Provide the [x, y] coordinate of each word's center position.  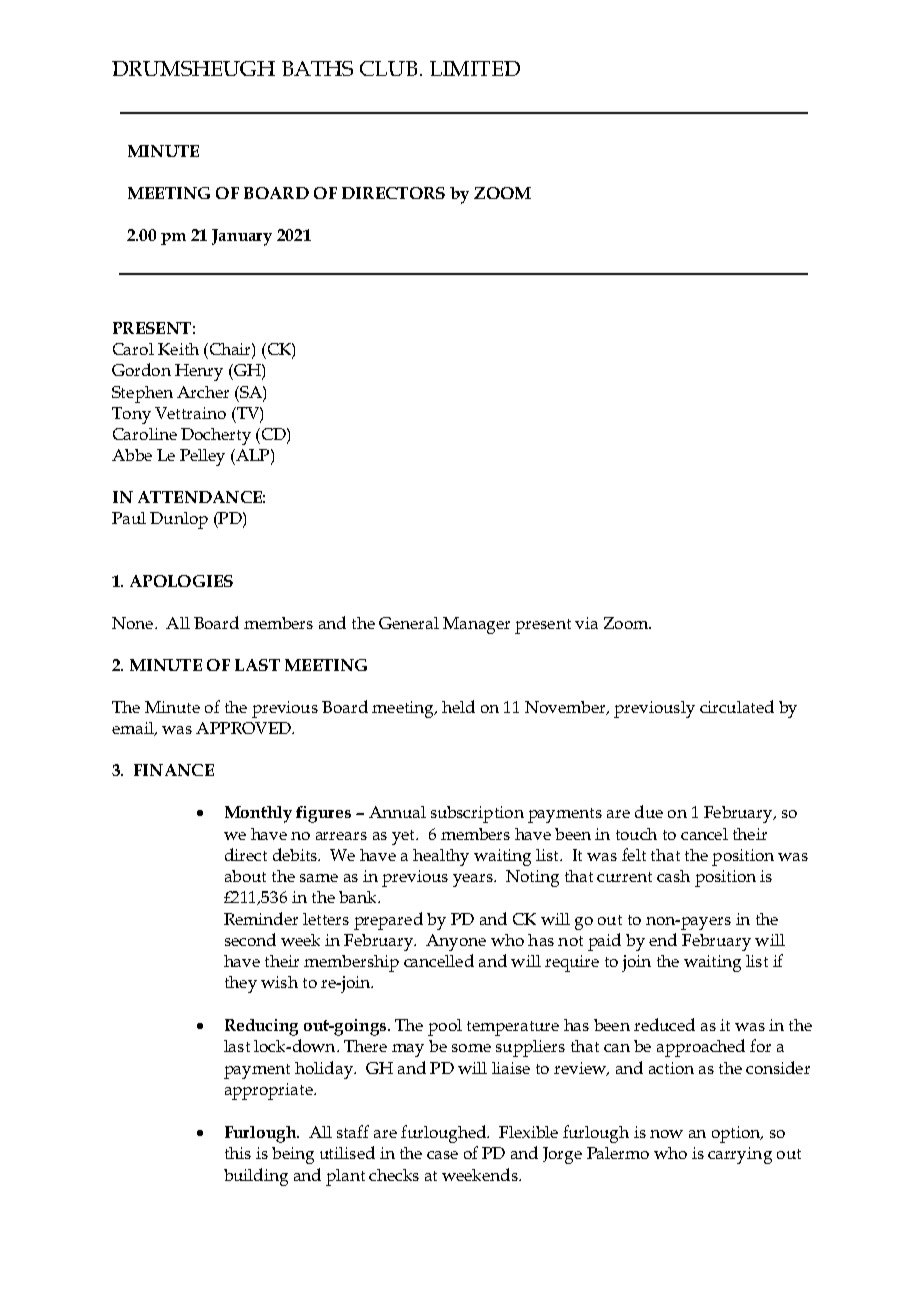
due [649, 811]
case [442, 1155]
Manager [476, 625]
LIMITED [475, 68]
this [238, 1153]
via [586, 623]
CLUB [388, 68]
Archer [203, 392]
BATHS [317, 68]
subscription [477, 814]
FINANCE [174, 770]
